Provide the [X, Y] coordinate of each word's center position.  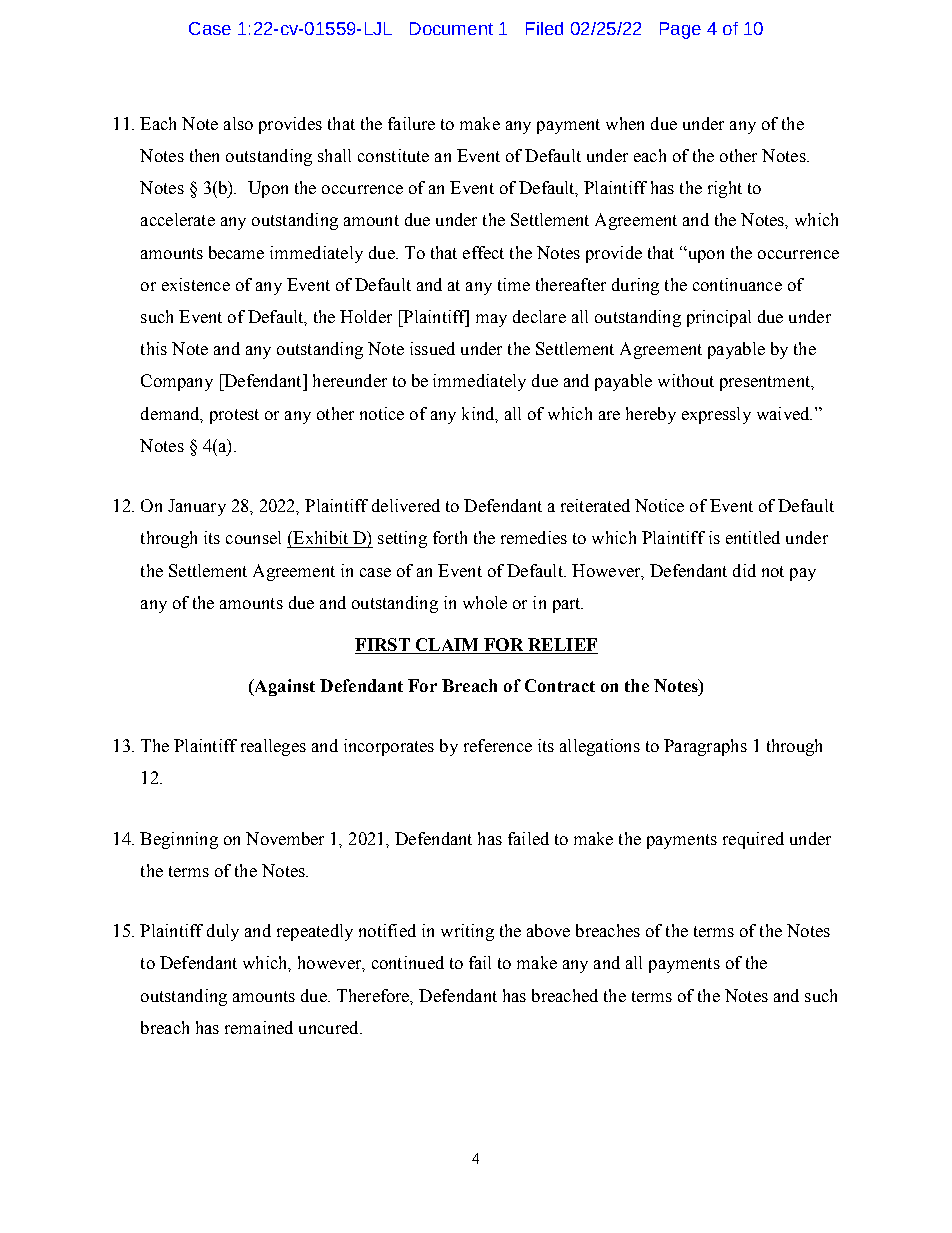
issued [432, 348]
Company [177, 382]
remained [259, 1027]
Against [283, 687]
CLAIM [447, 644]
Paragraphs [705, 747]
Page [680, 30]
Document [451, 28]
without [686, 380]
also [238, 123]
